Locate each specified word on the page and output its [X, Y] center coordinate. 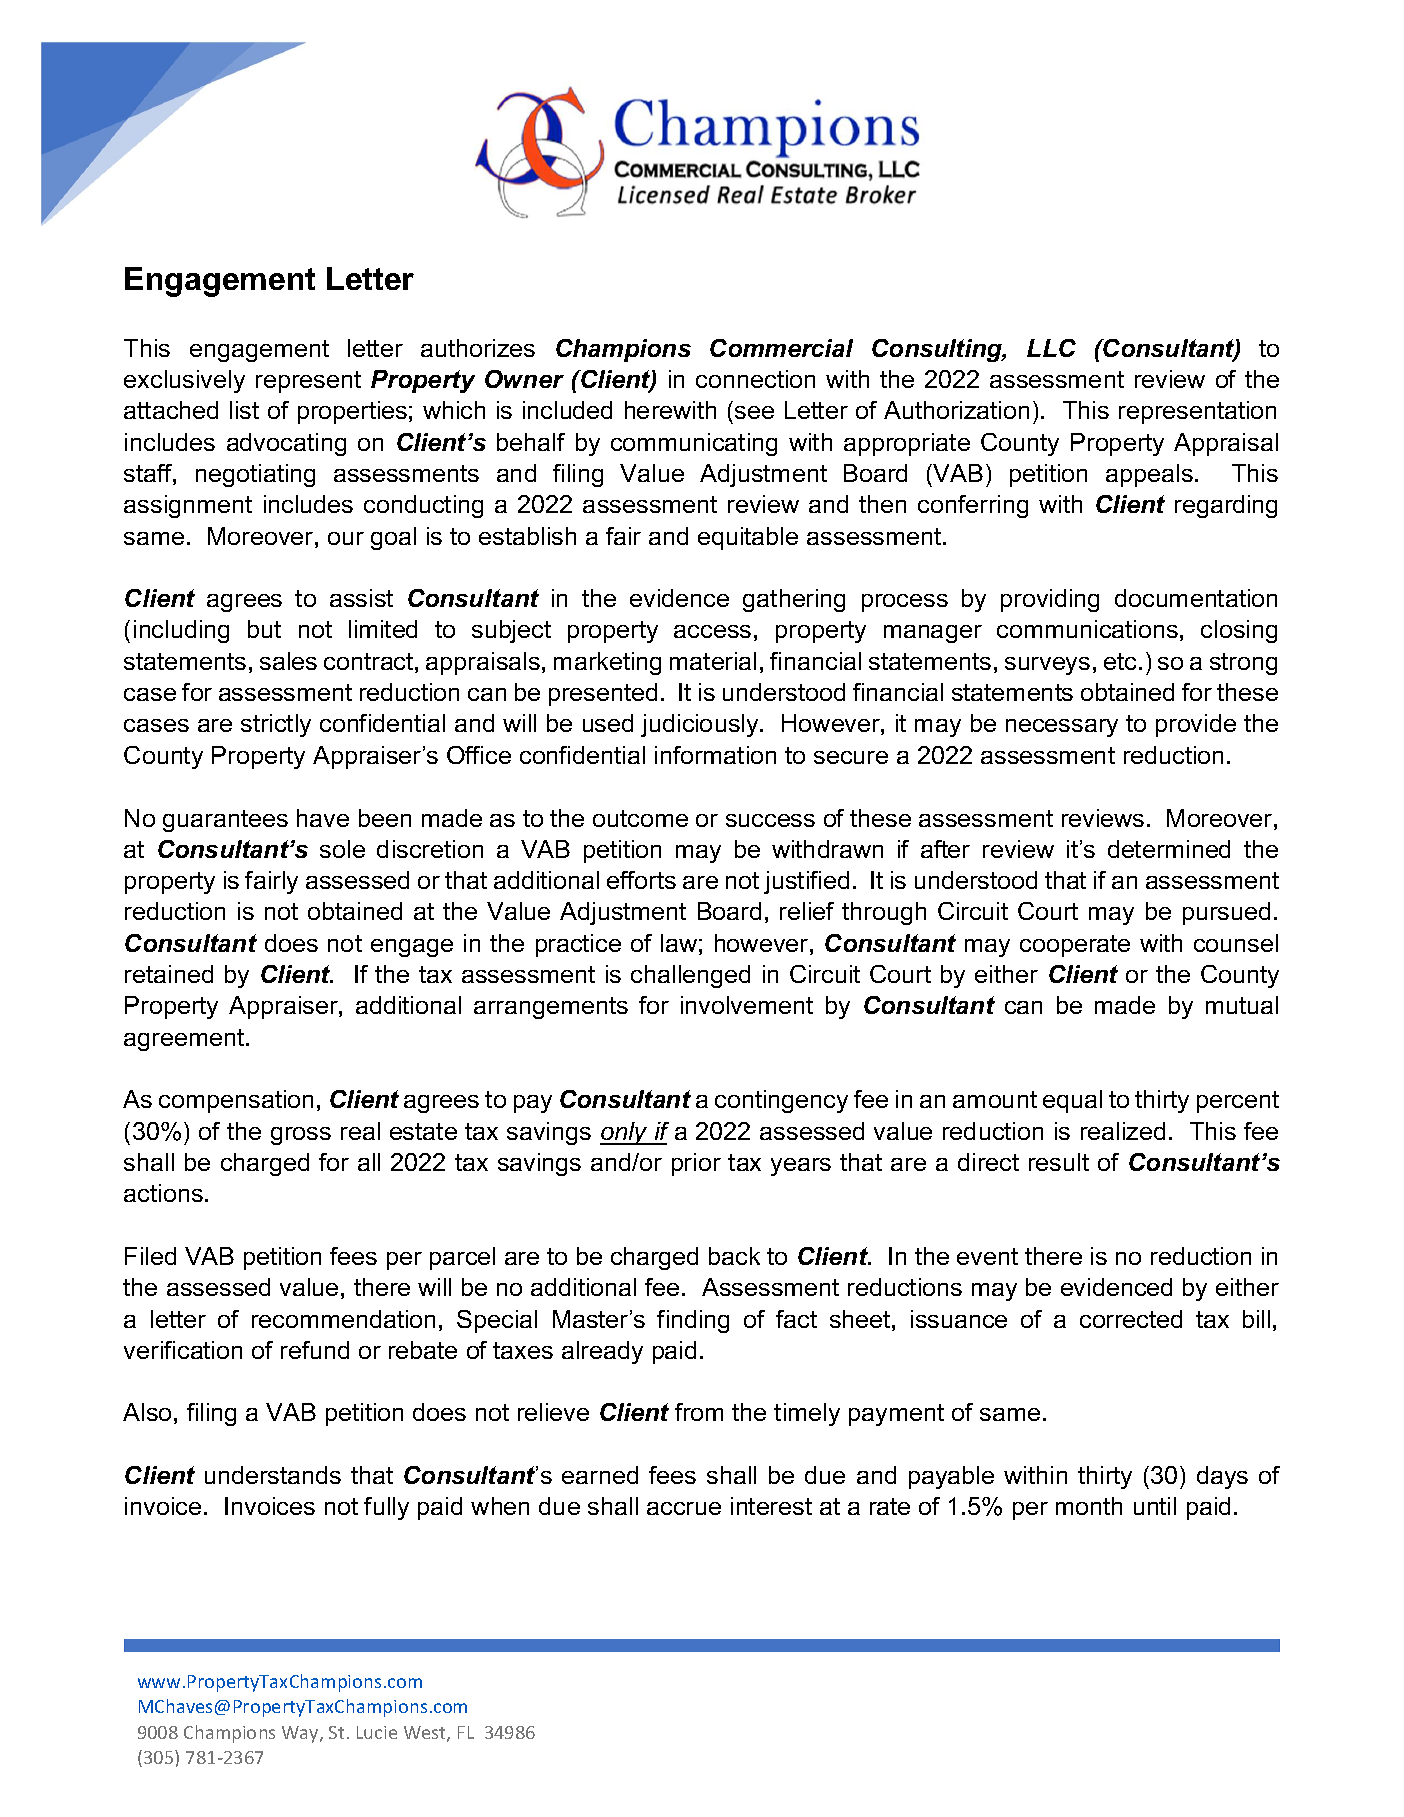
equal [1072, 1101]
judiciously [701, 725]
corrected [1131, 1319]
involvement [747, 1005]
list [244, 410]
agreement [185, 1040]
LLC [1051, 348]
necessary [1062, 728]
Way [301, 1734]
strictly [276, 725]
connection [755, 379]
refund [315, 1350]
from [699, 1412]
